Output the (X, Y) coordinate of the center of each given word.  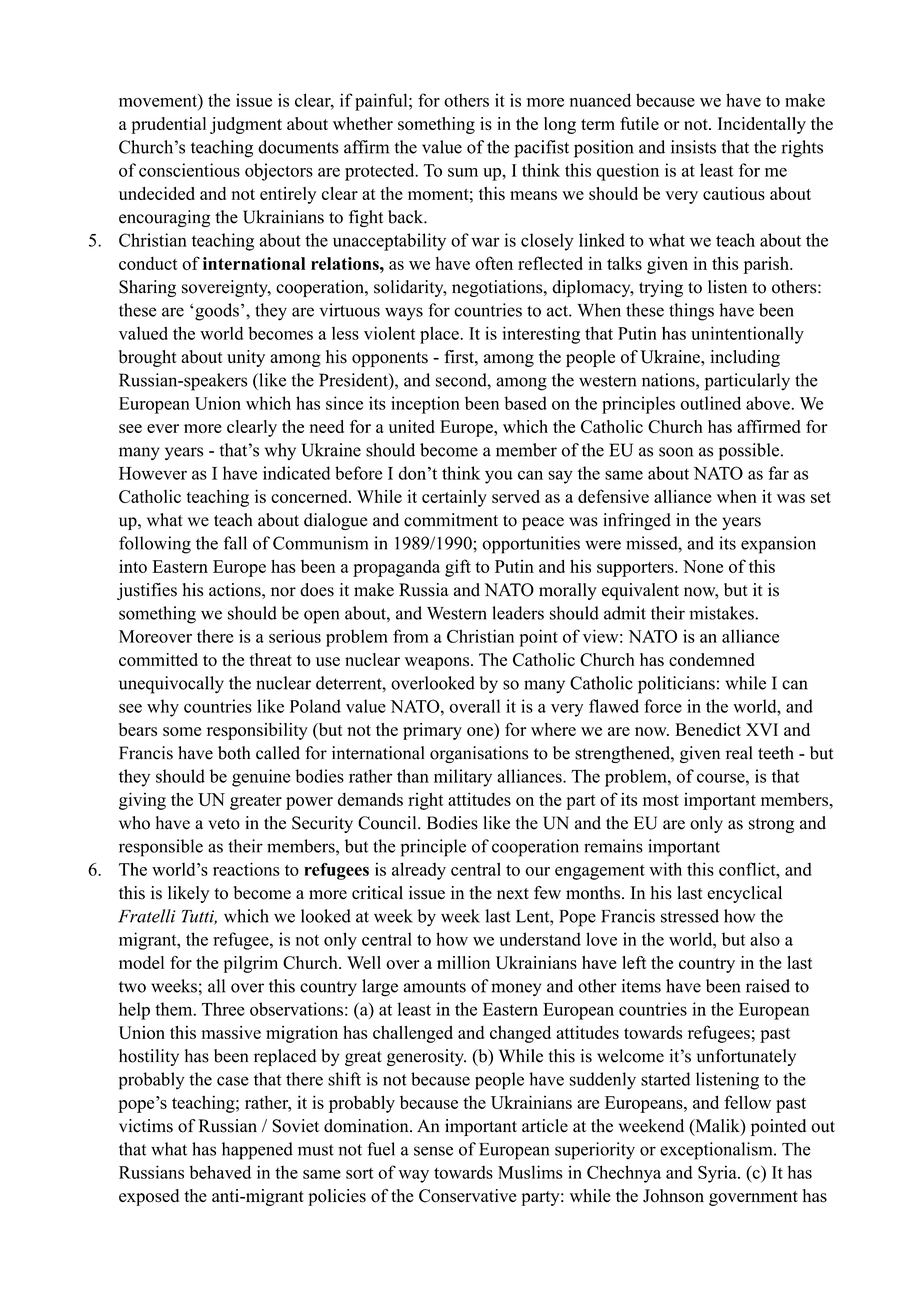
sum (463, 172)
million (463, 962)
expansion (778, 545)
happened (257, 1151)
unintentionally (747, 335)
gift (458, 568)
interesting (541, 335)
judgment (246, 125)
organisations (479, 754)
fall (235, 543)
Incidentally (762, 125)
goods (216, 312)
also (765, 939)
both (234, 753)
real (739, 753)
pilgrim (251, 964)
